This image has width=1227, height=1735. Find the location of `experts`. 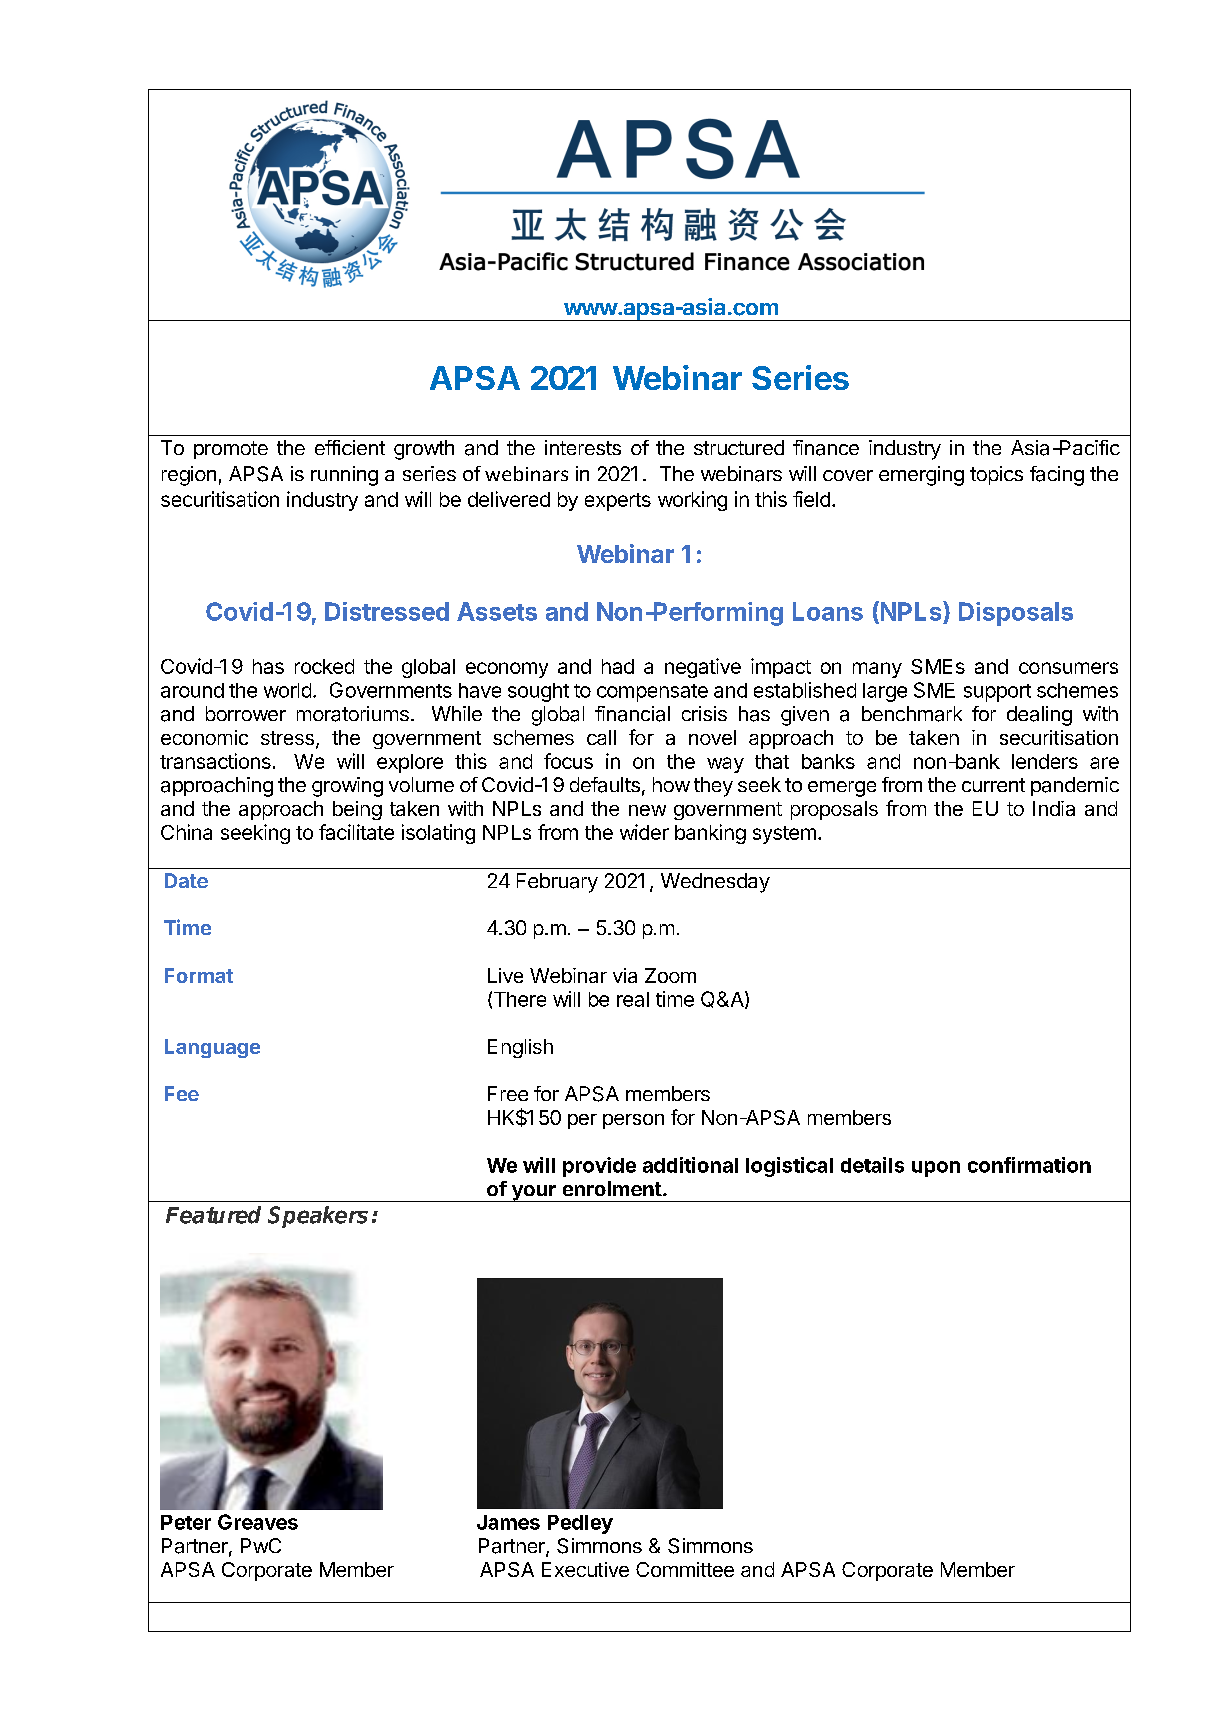

experts is located at coordinates (618, 502).
